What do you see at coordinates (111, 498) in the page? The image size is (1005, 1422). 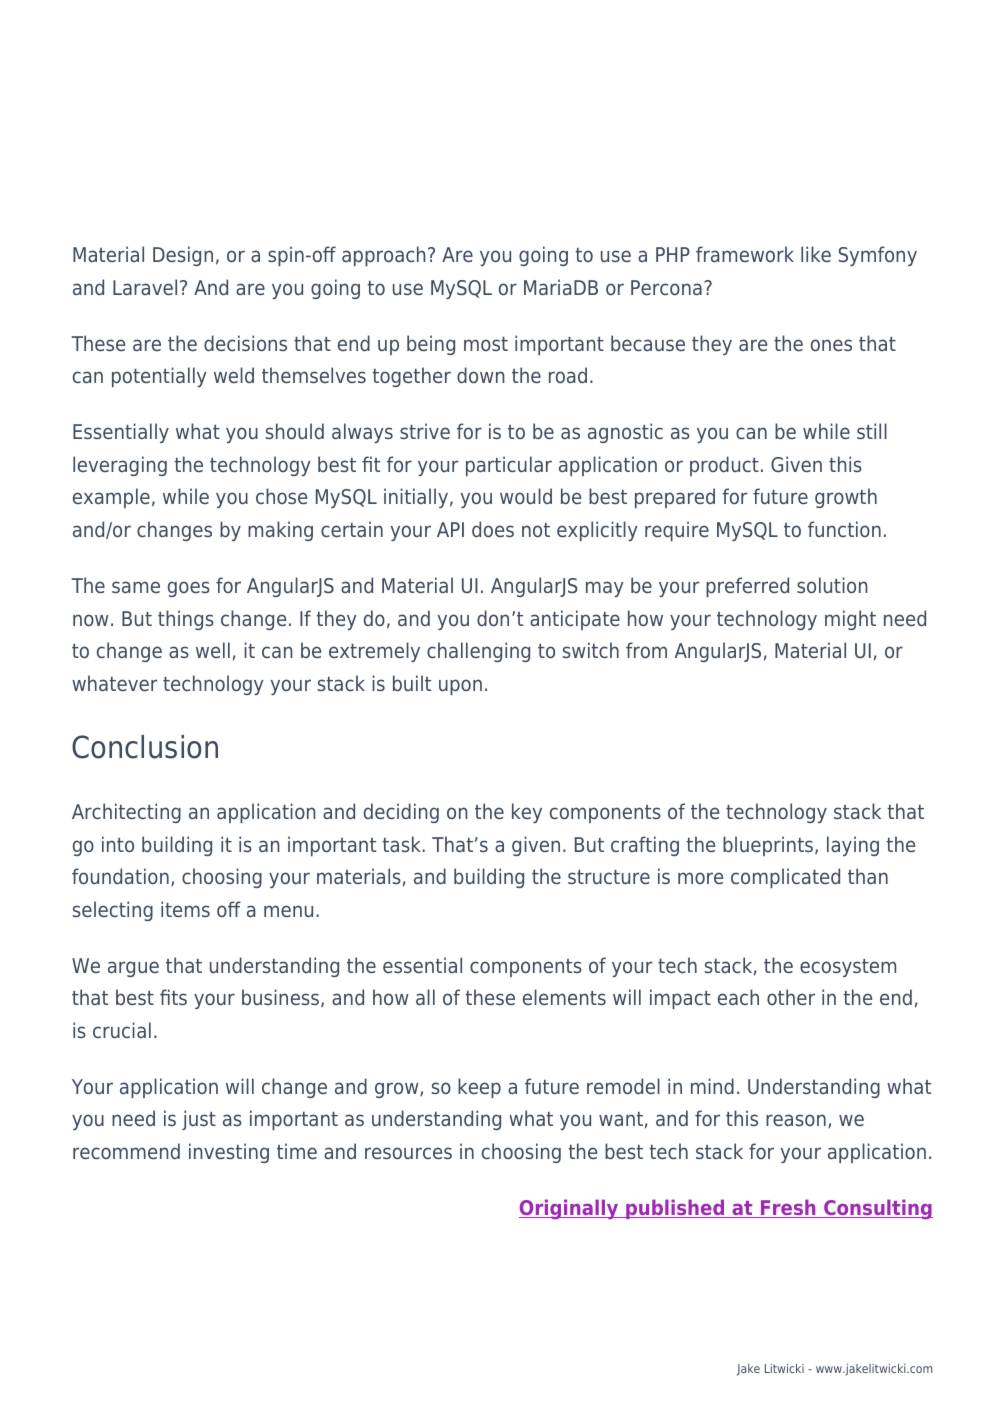 I see `example` at bounding box center [111, 498].
